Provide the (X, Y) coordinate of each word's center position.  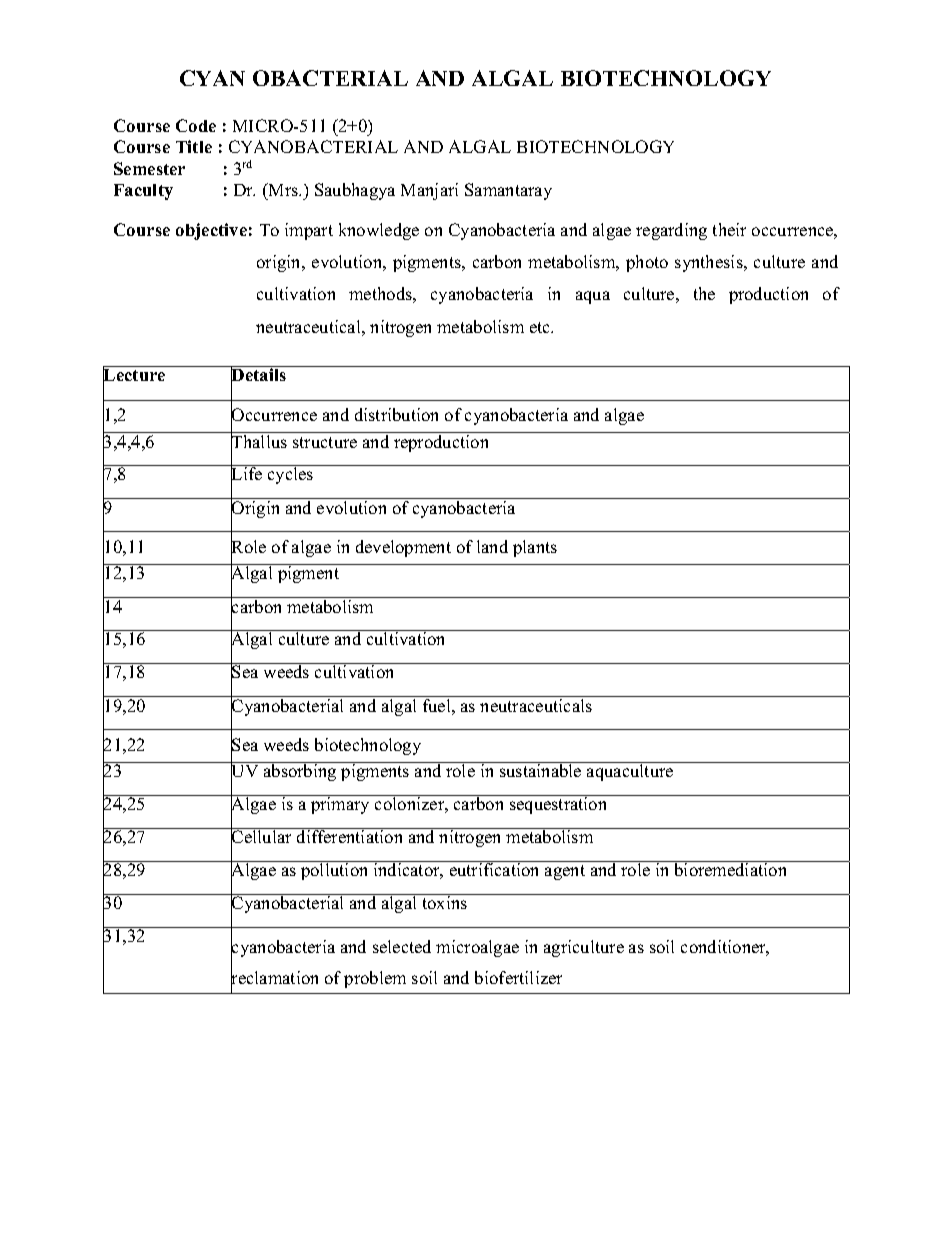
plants (535, 548)
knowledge (379, 231)
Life (247, 474)
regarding (671, 231)
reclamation (274, 978)
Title (194, 146)
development (403, 548)
